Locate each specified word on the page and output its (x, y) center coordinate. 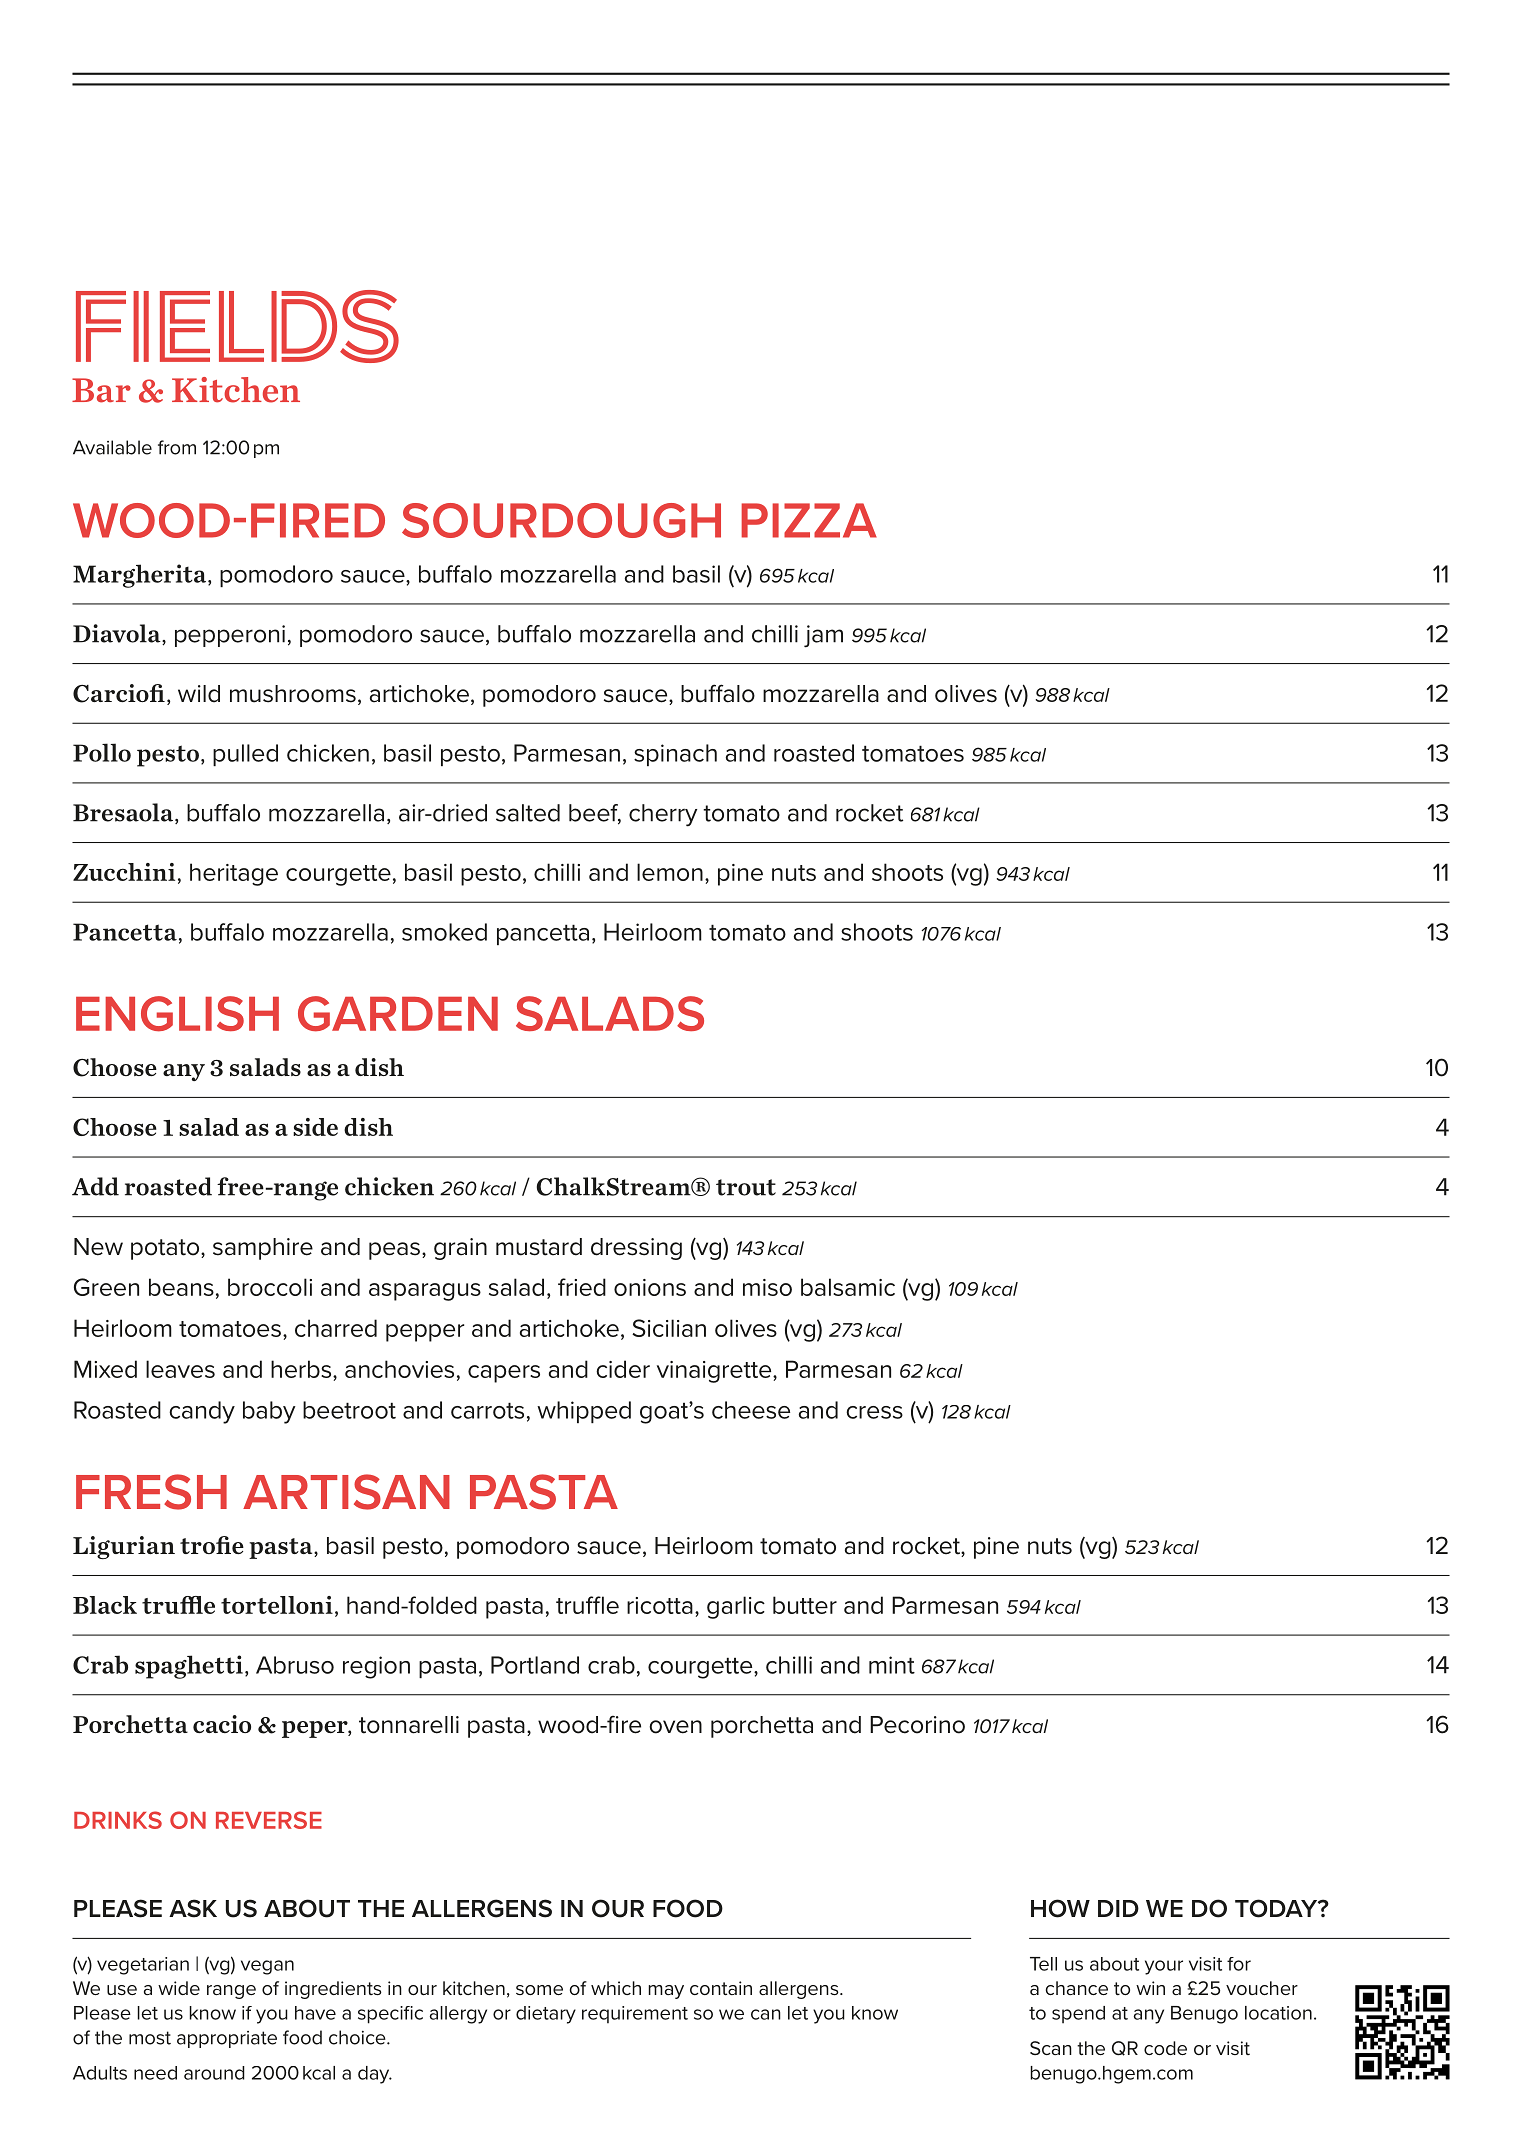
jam (823, 636)
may (666, 1992)
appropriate (227, 2039)
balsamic (848, 1287)
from (177, 447)
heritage (234, 874)
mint (892, 1665)
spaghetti (189, 1667)
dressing (636, 1249)
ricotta (660, 1605)
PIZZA (809, 520)
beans (181, 1287)
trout (746, 1187)
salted (528, 813)
